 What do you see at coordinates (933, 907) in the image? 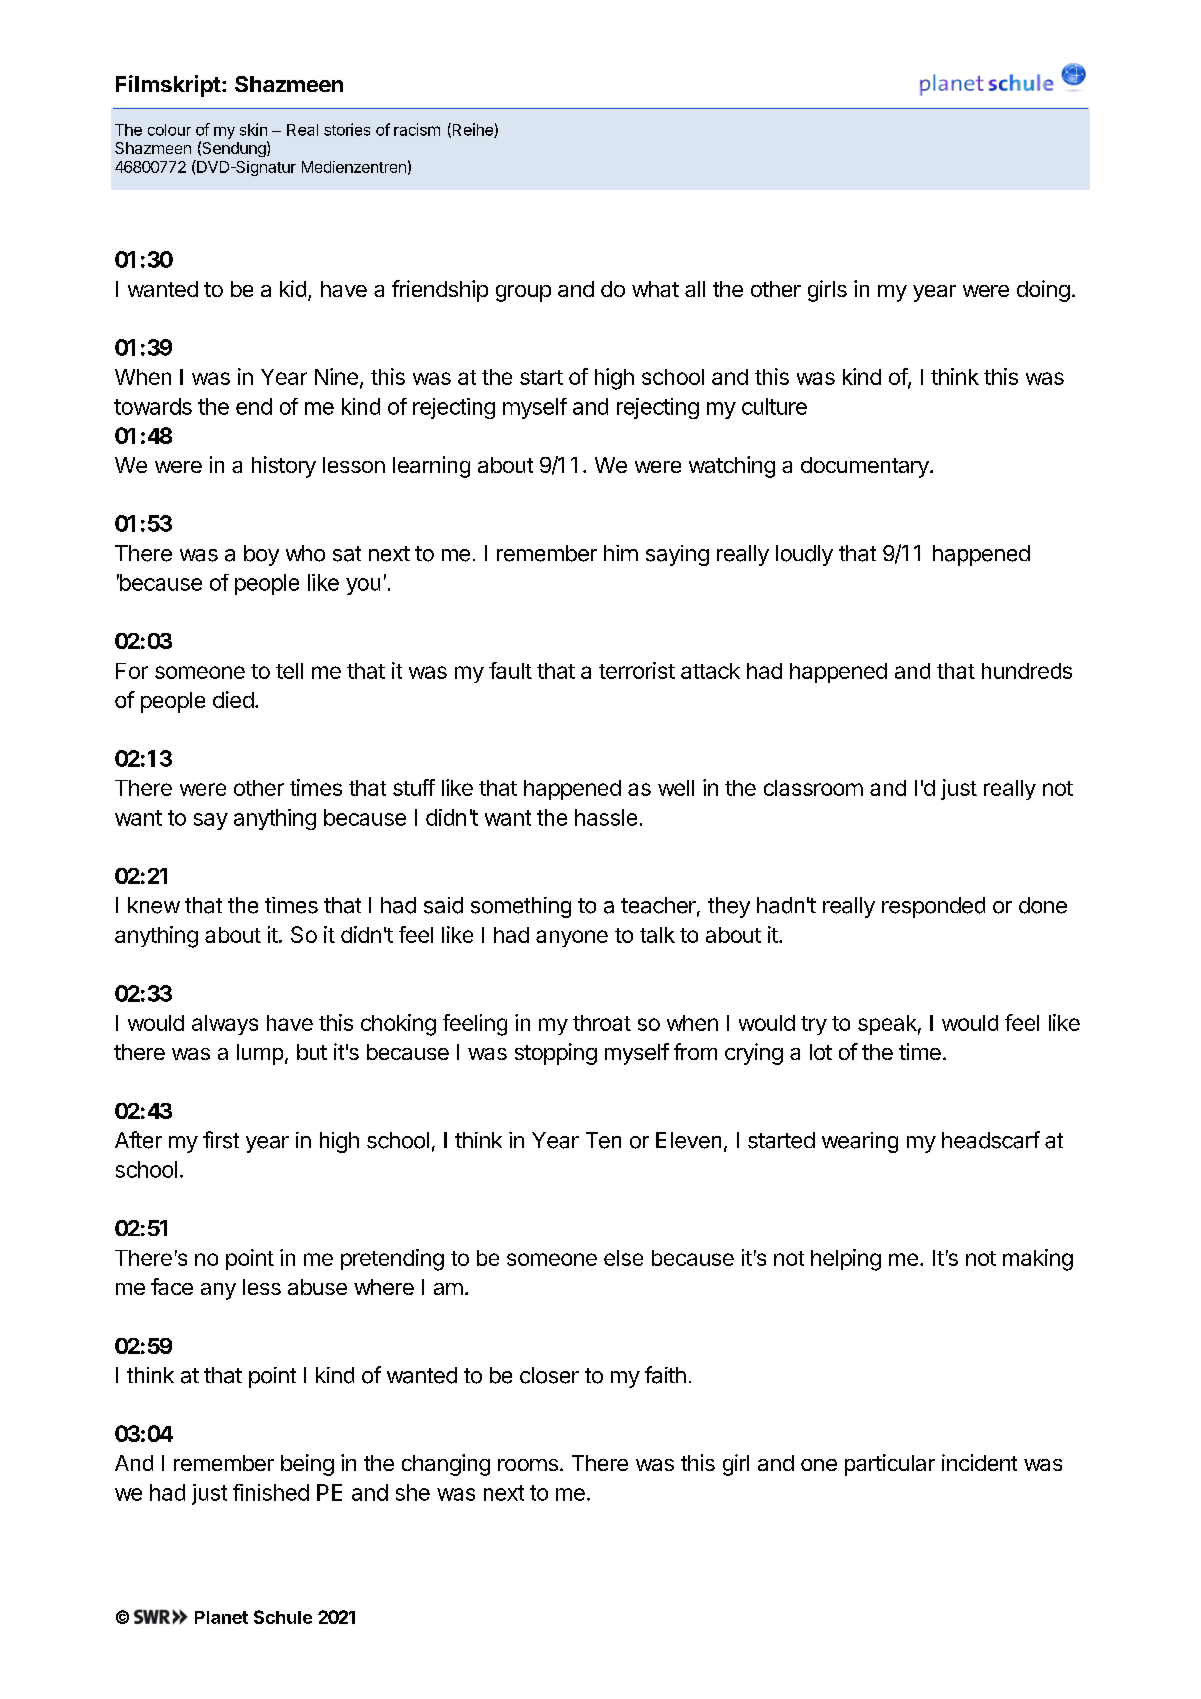
I see `responded` at bounding box center [933, 907].
